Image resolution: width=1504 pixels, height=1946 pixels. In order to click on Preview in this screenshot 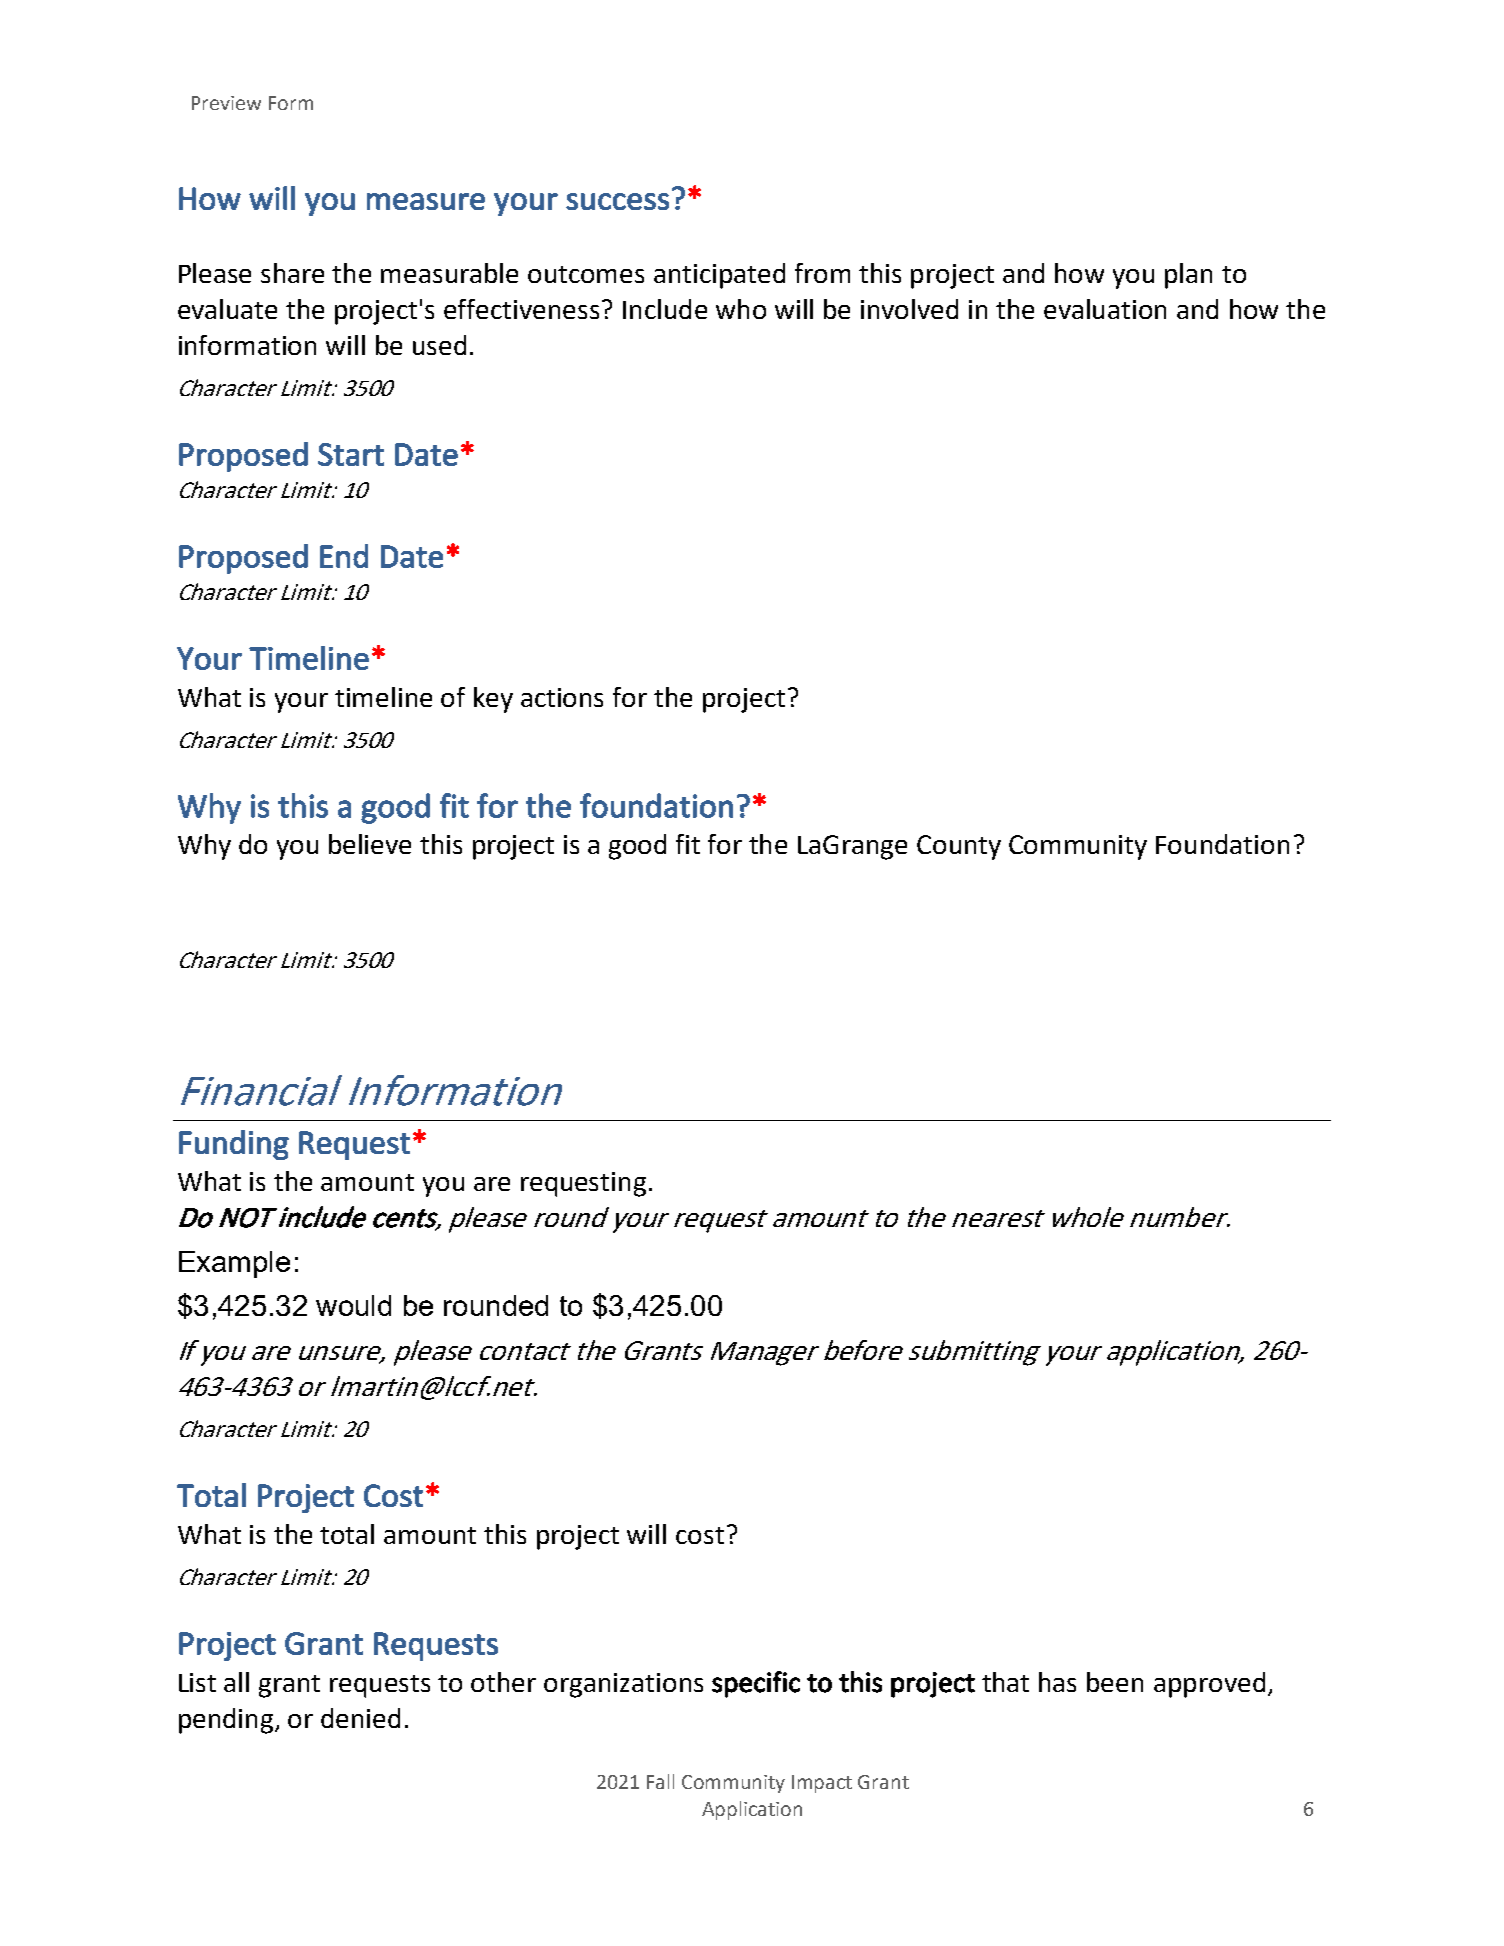, I will do `click(226, 103)`.
